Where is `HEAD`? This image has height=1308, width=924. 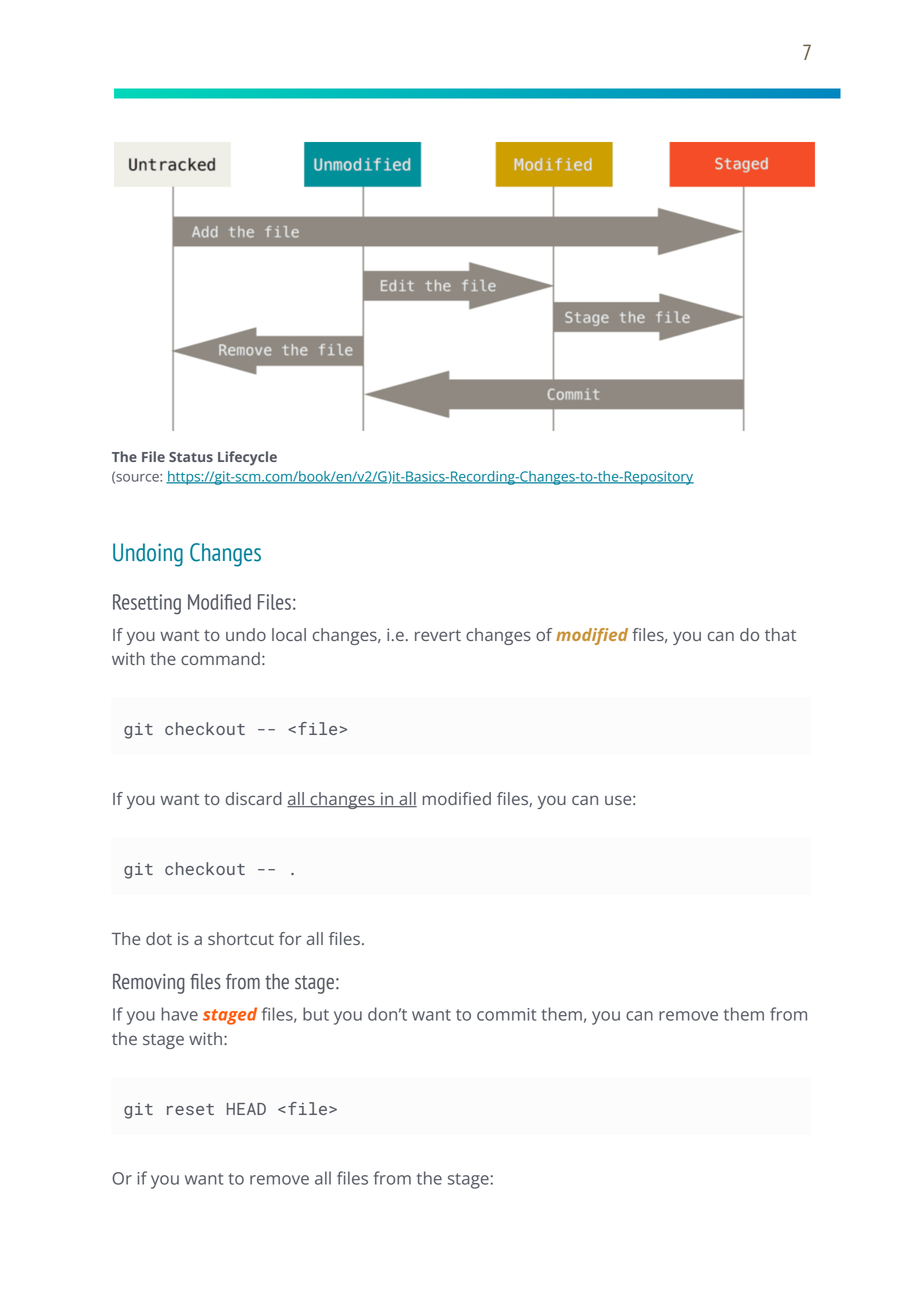 HEAD is located at coordinates (246, 1109).
